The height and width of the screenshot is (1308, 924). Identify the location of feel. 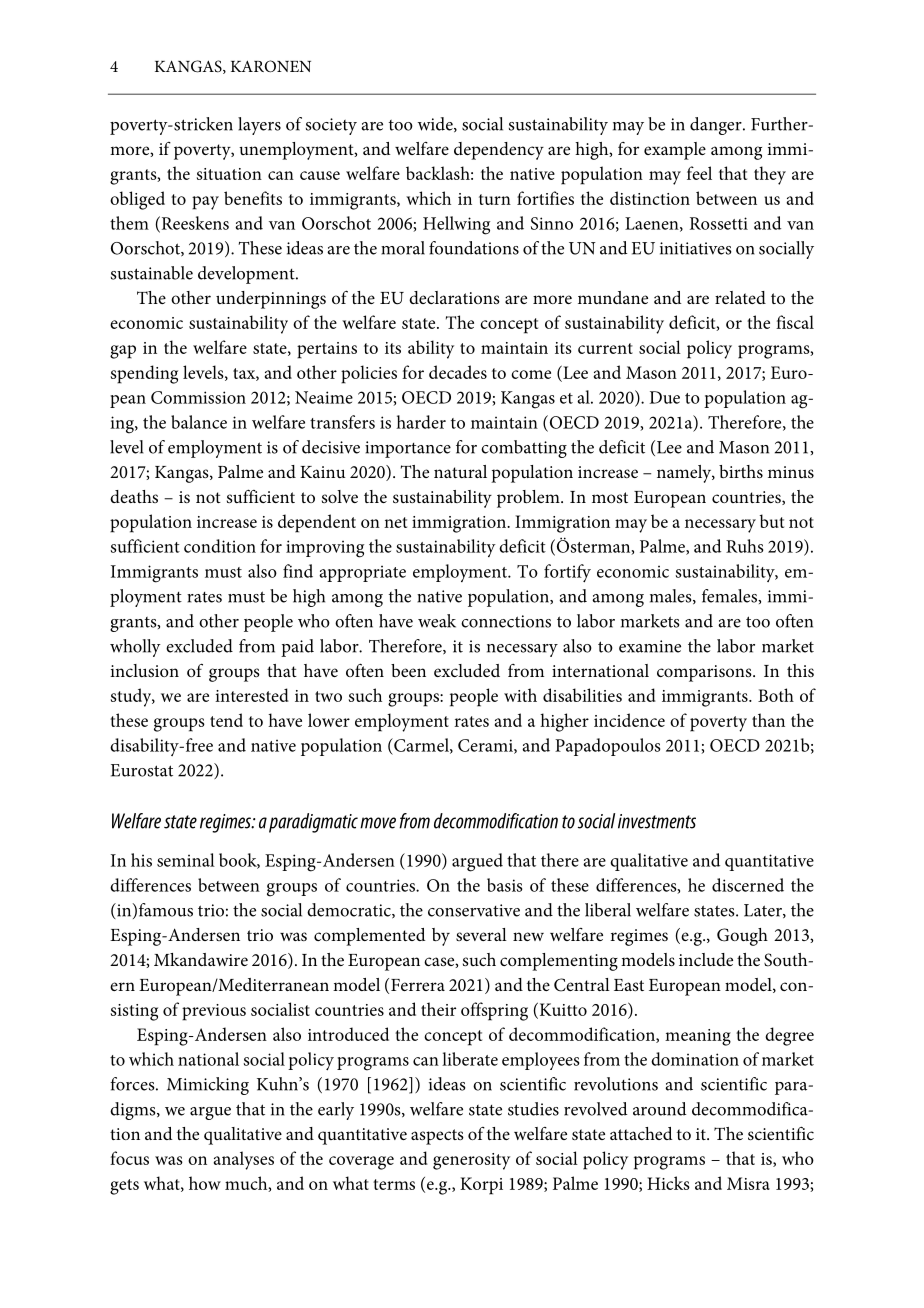
(699, 173).
